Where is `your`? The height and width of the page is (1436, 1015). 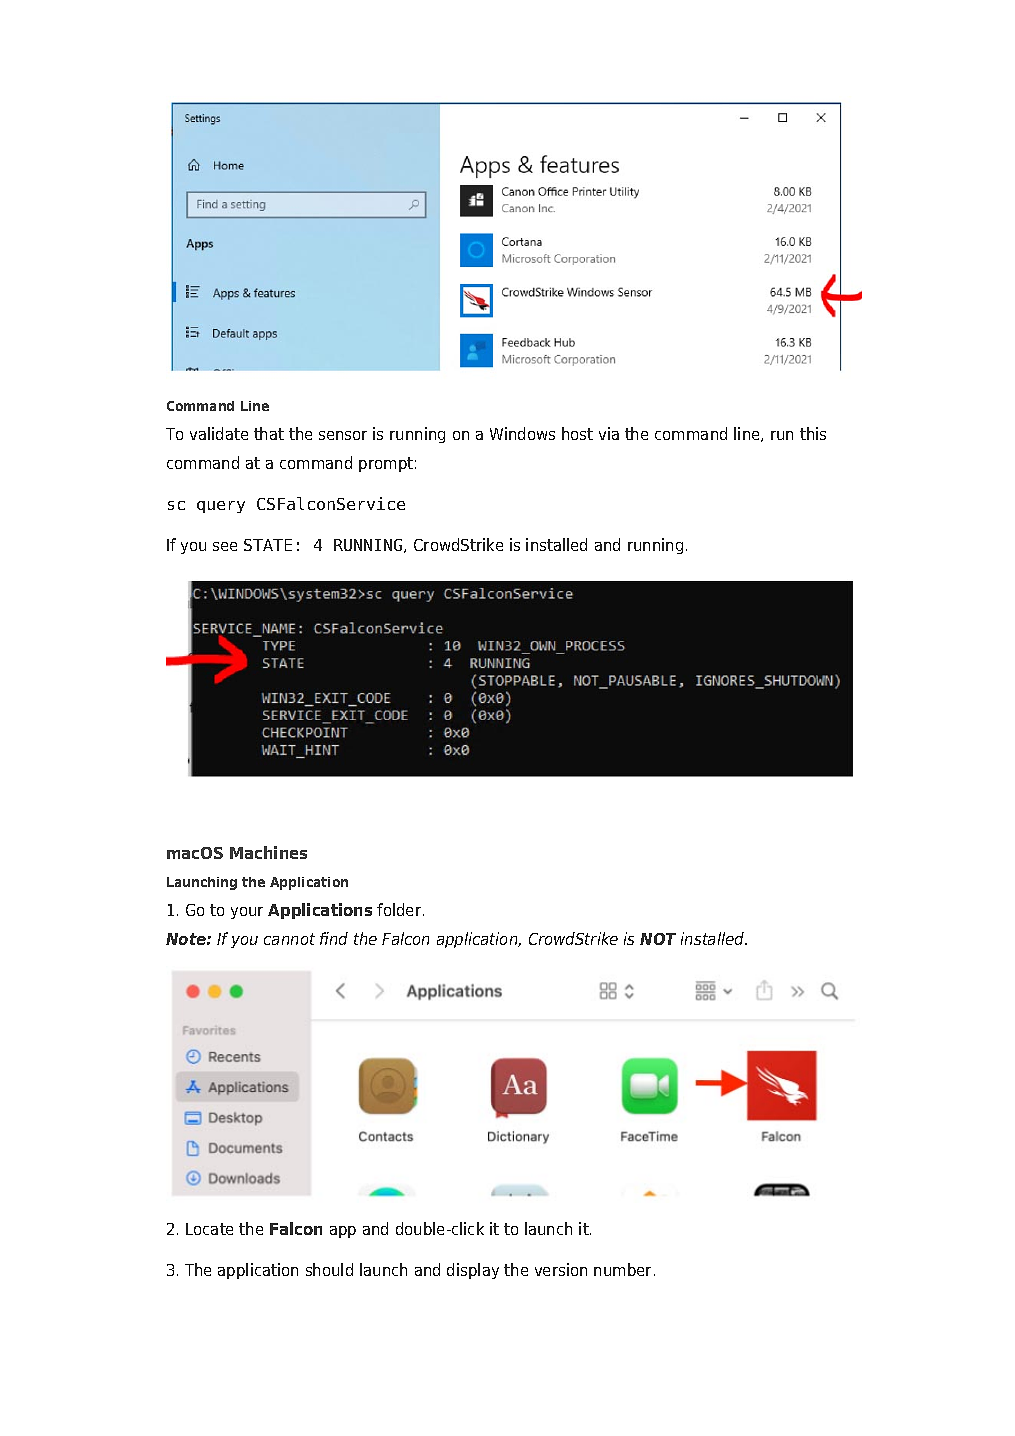 your is located at coordinates (247, 913).
